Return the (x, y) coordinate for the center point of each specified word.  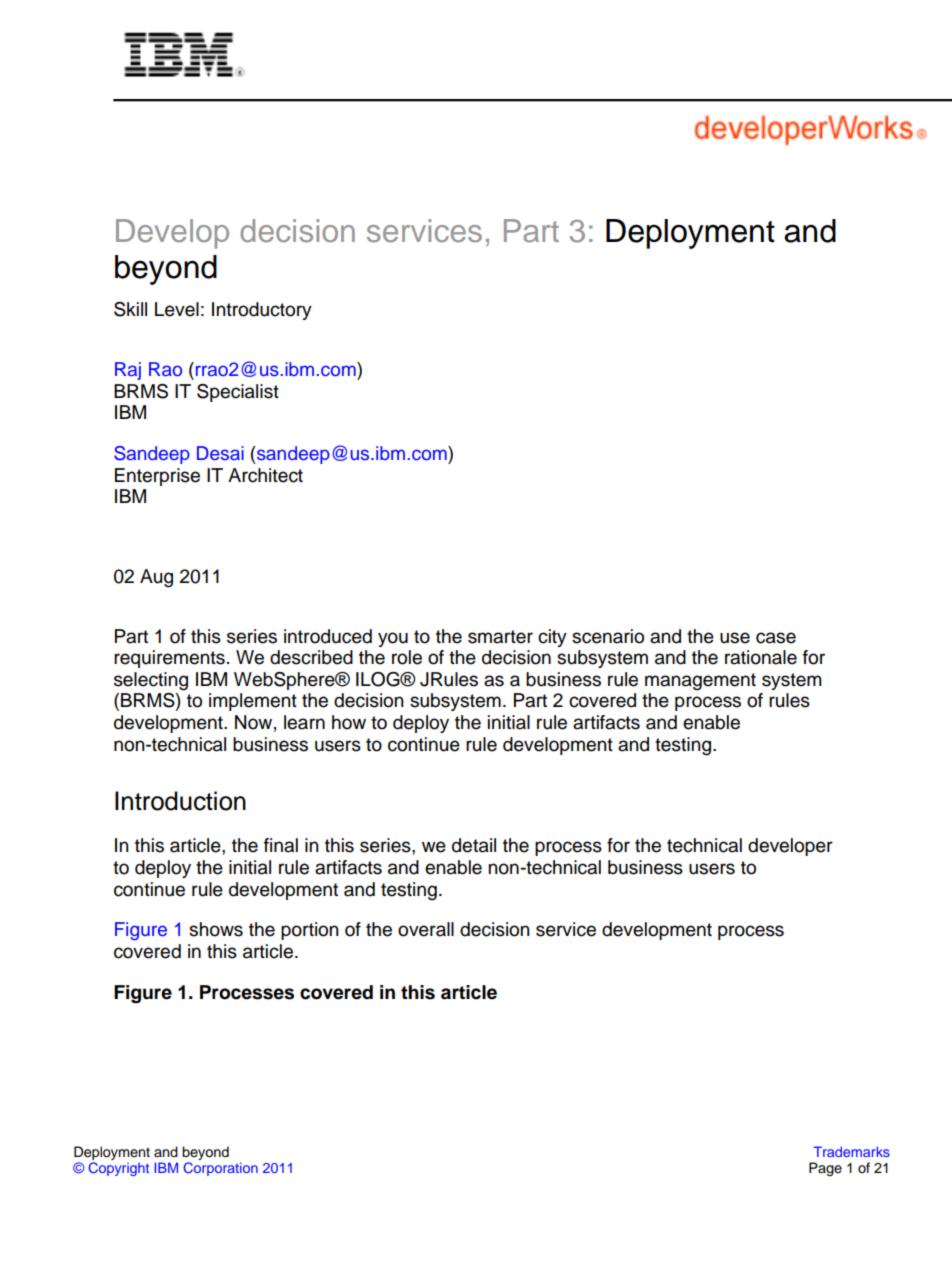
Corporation (221, 1169)
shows (216, 929)
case (776, 638)
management (700, 682)
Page (825, 1169)
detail (474, 845)
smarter (500, 637)
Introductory (262, 311)
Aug (156, 578)
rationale (761, 657)
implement (253, 702)
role (407, 657)
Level (177, 309)
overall (426, 929)
